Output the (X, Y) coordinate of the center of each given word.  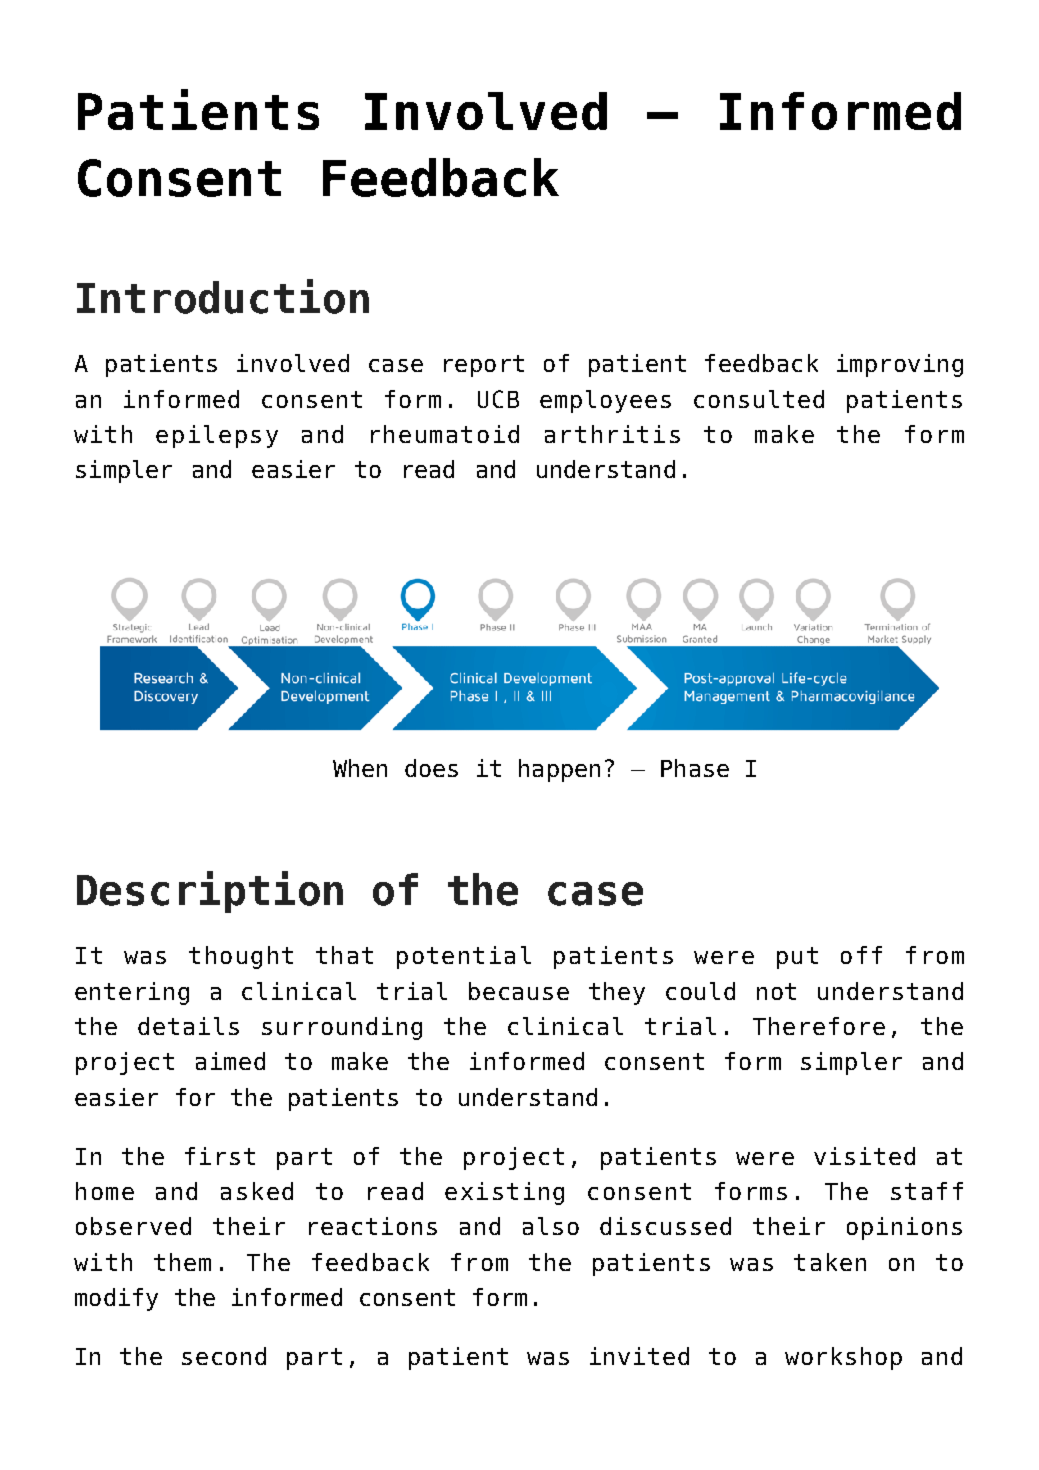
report (484, 366)
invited (639, 1356)
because (519, 991)
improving (900, 365)
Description (210, 892)
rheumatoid (445, 434)
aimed (230, 1061)
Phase (695, 768)
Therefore (819, 1026)
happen (559, 770)
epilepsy (217, 436)
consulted (759, 399)
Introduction (223, 296)
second (224, 1356)
